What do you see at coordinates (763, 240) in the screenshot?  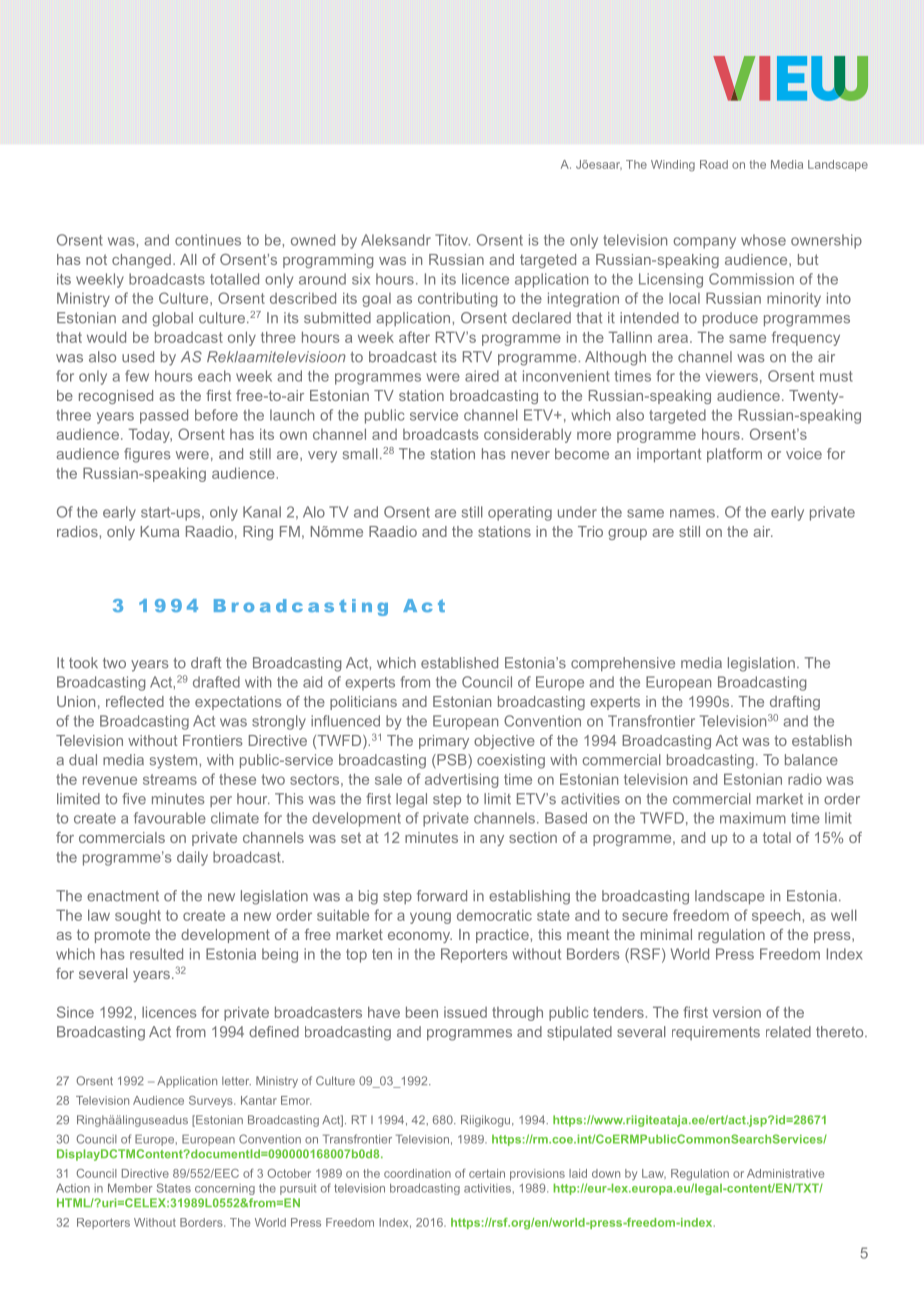 I see `whose` at bounding box center [763, 240].
